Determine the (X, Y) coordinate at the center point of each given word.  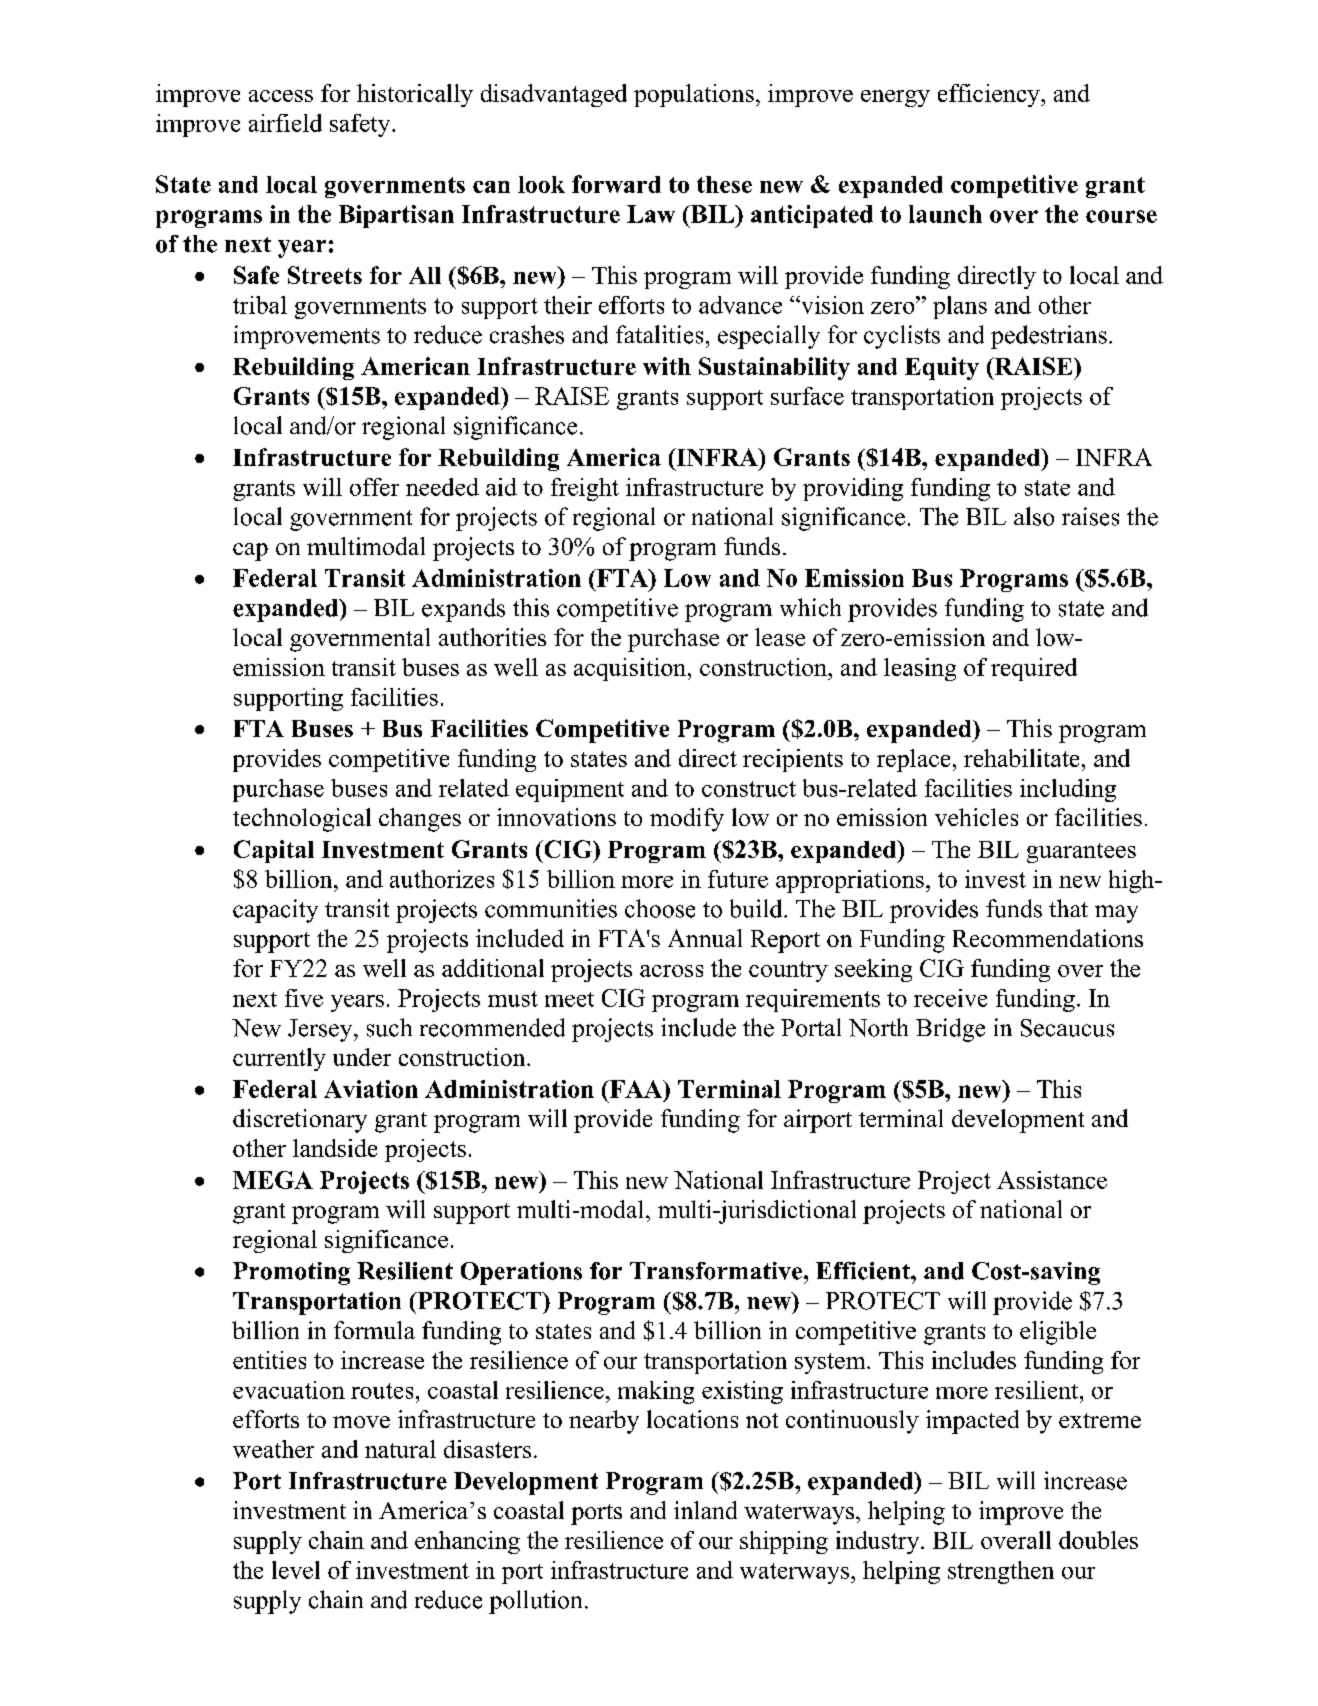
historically (415, 95)
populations (694, 95)
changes (420, 820)
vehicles (976, 817)
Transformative (717, 1271)
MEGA (273, 1180)
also (1034, 516)
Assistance (1052, 1180)
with (667, 366)
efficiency (990, 95)
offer (374, 487)
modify (687, 820)
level (296, 1570)
